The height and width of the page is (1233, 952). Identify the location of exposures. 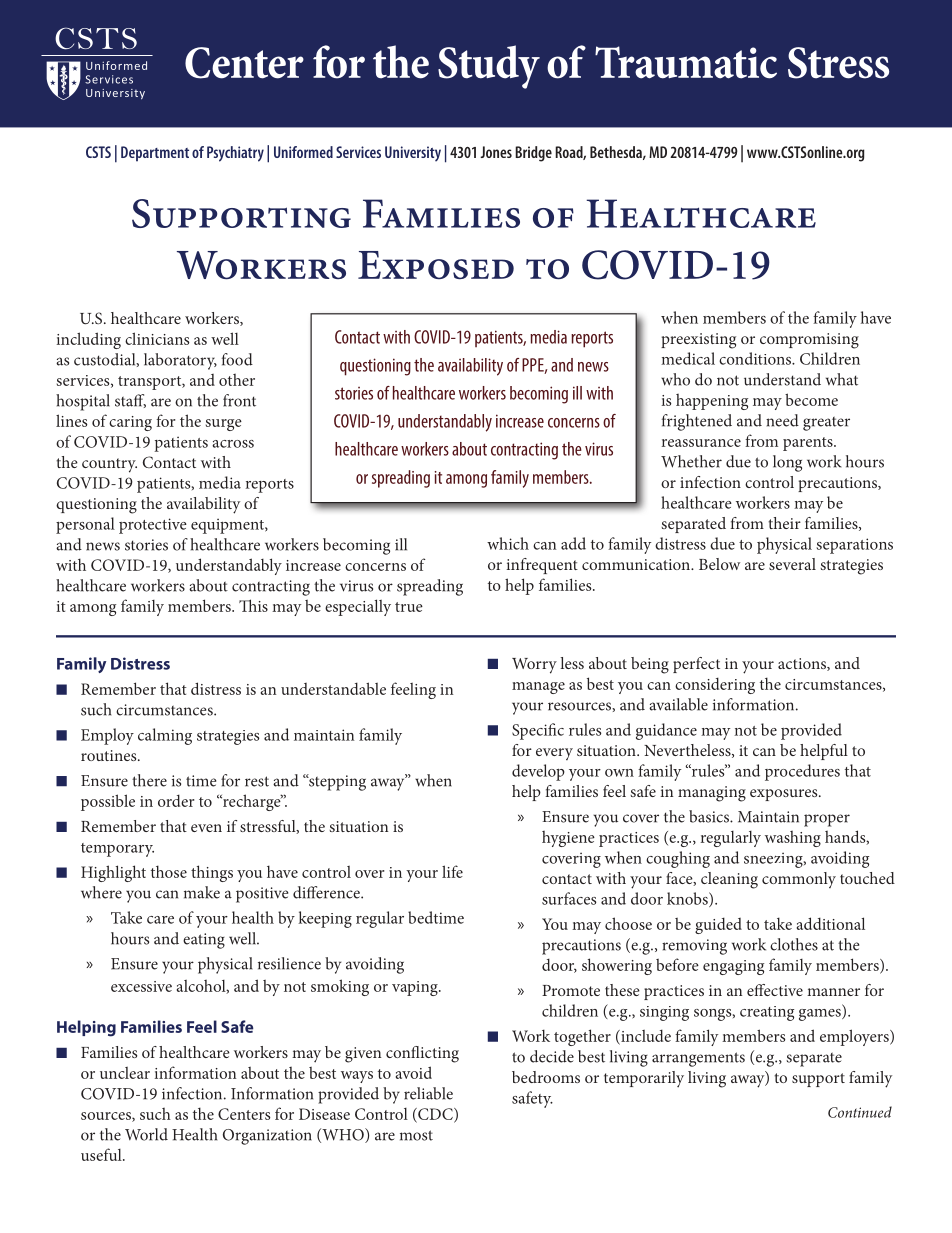
(785, 795).
